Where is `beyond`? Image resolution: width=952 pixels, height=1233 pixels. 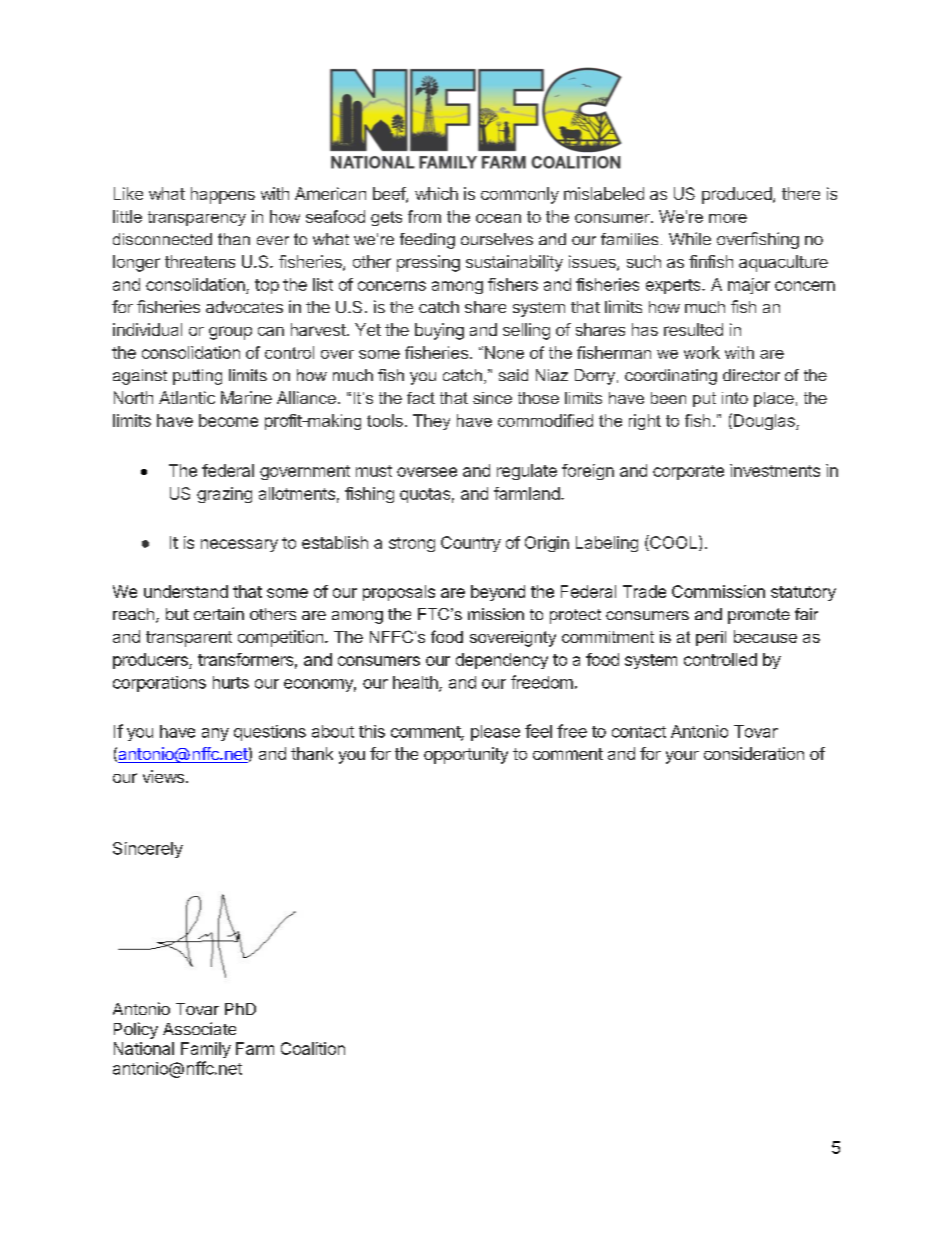 beyond is located at coordinates (498, 593).
